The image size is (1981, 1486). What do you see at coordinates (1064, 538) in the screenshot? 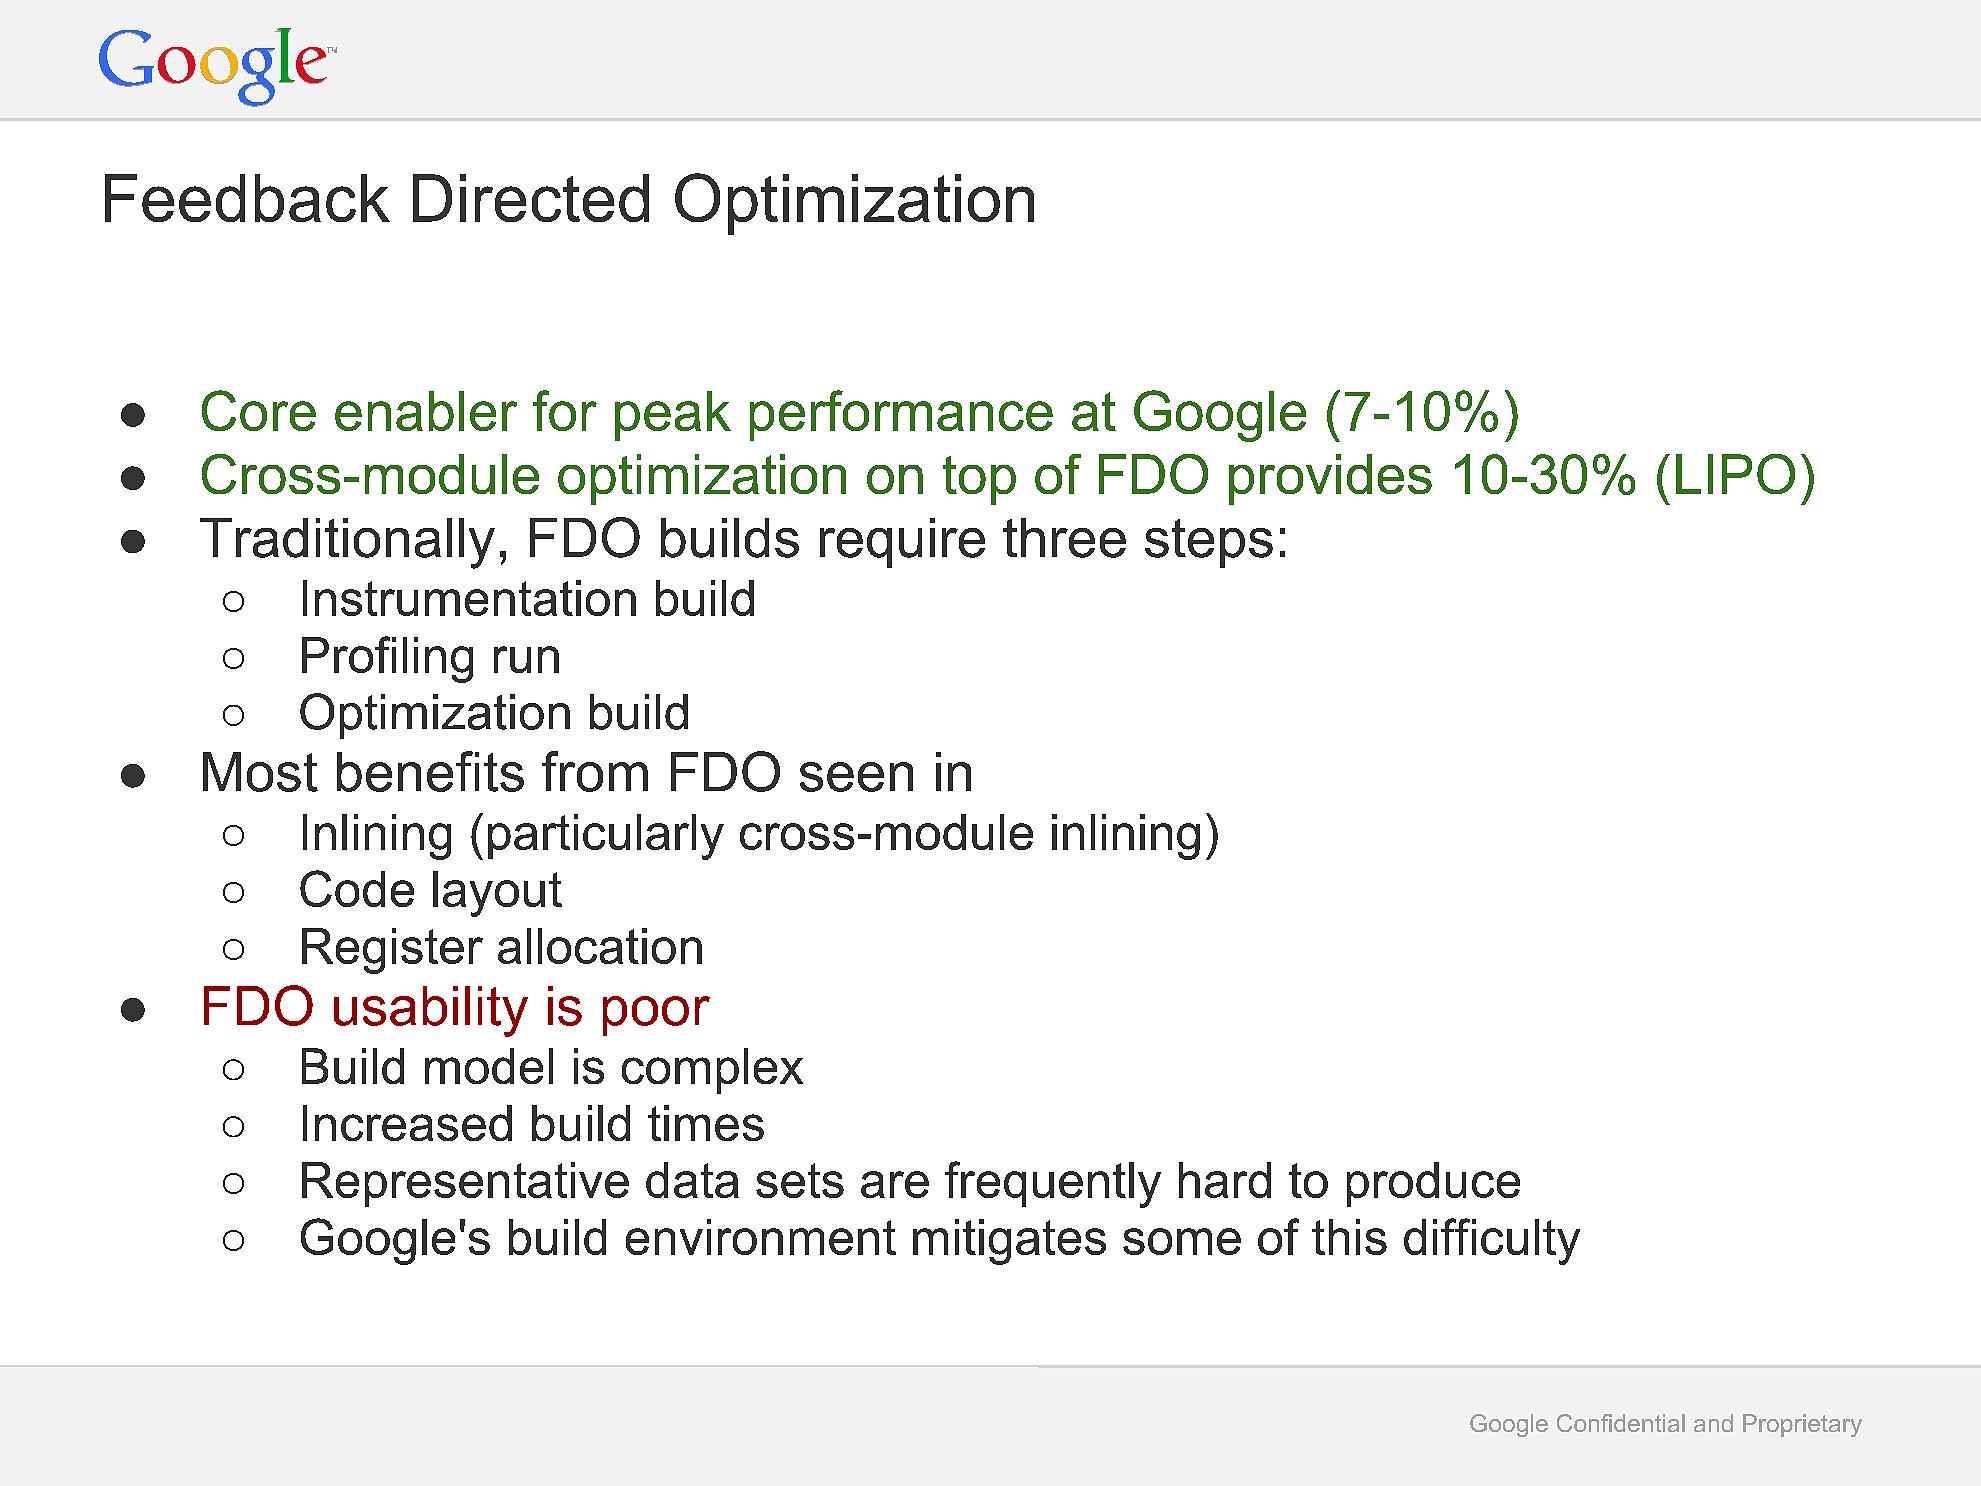
I see `three` at bounding box center [1064, 538].
